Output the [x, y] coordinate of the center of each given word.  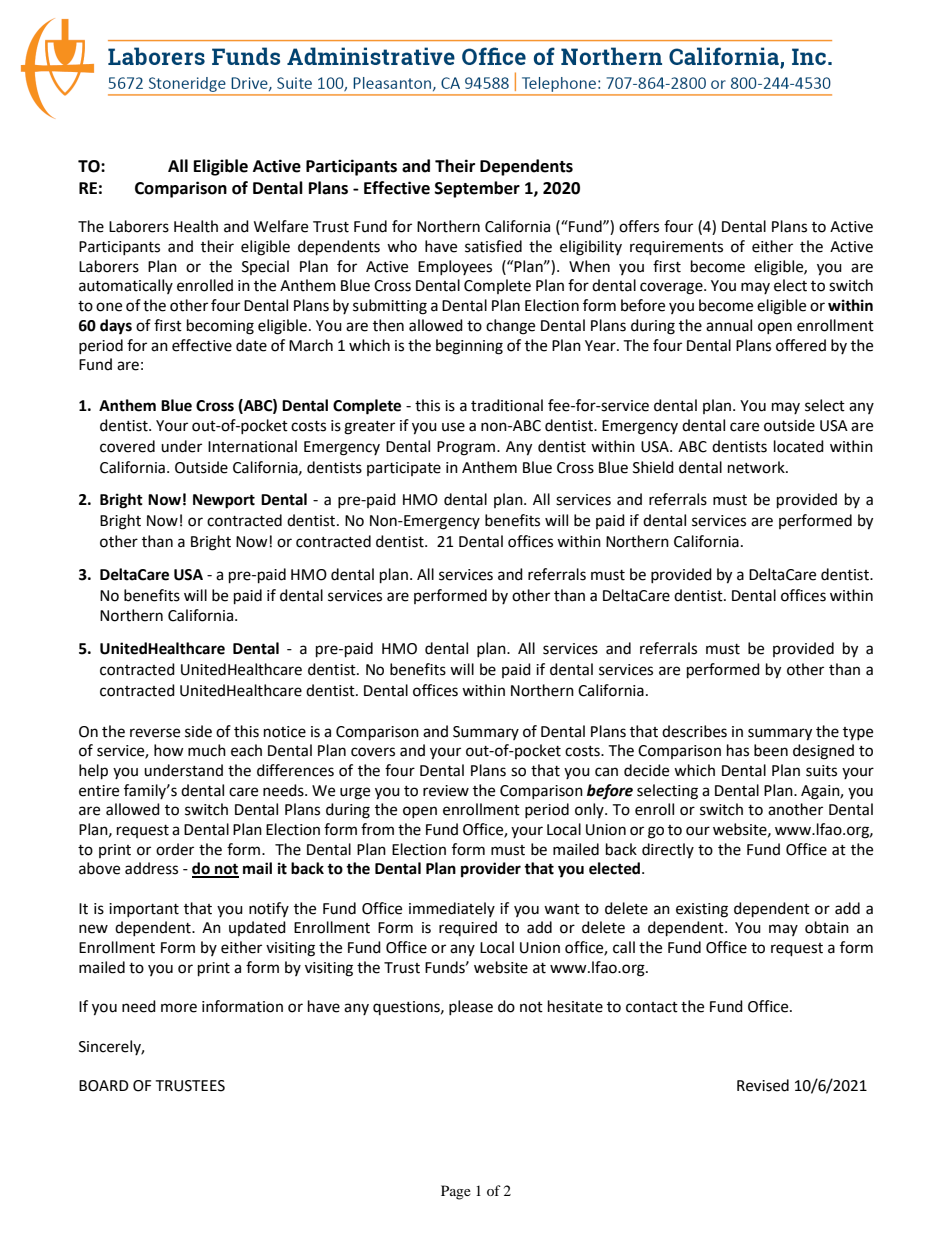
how [169, 750]
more [179, 1008]
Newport [224, 501]
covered [127, 446]
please [471, 1007]
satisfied [493, 246]
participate [404, 469]
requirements [676, 248]
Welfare [281, 226]
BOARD [104, 1086]
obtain [827, 927]
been [771, 750]
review [446, 791]
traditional [507, 405]
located [799, 446]
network [757, 467]
